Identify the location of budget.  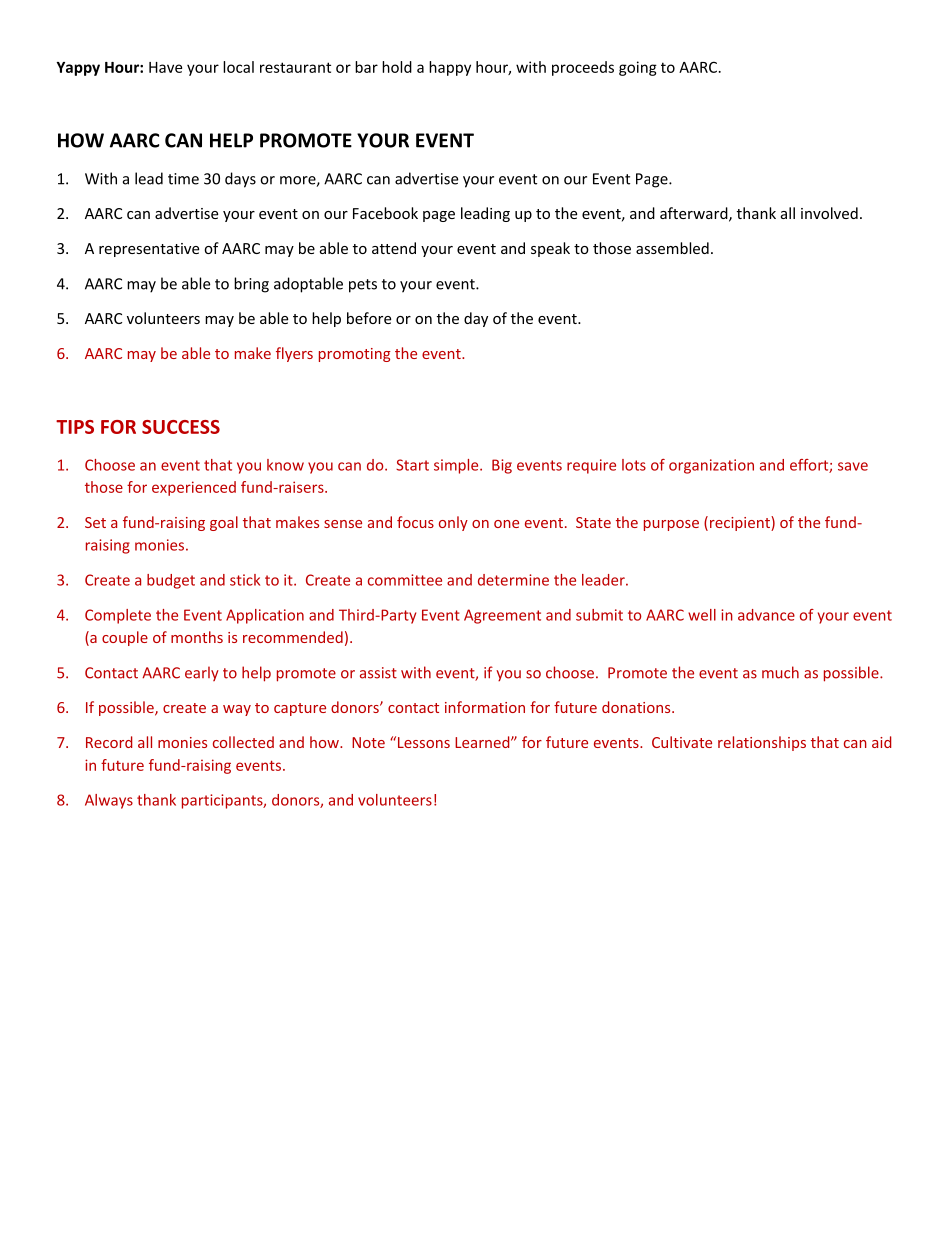
(171, 581).
